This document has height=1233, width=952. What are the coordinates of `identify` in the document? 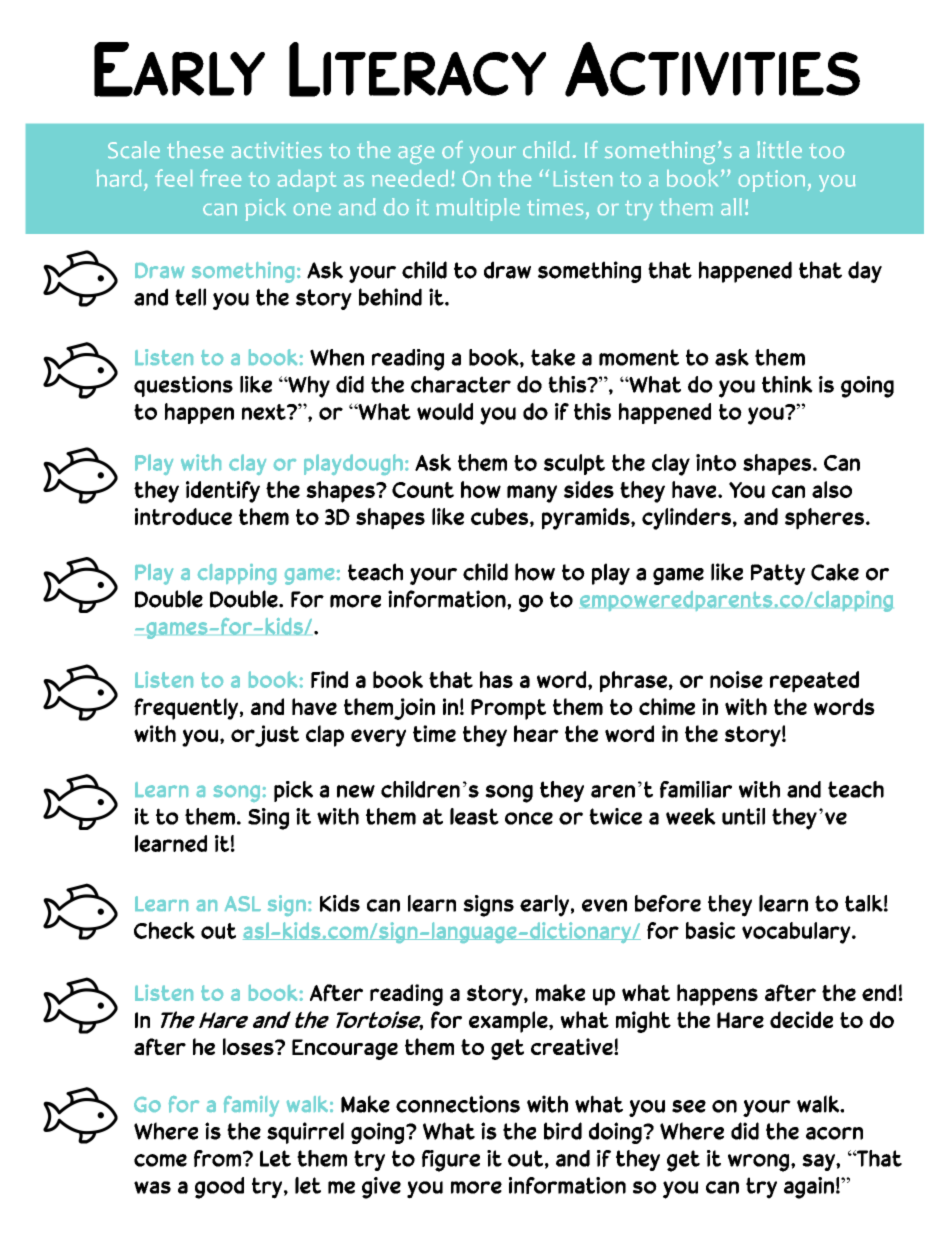 It's located at (223, 492).
